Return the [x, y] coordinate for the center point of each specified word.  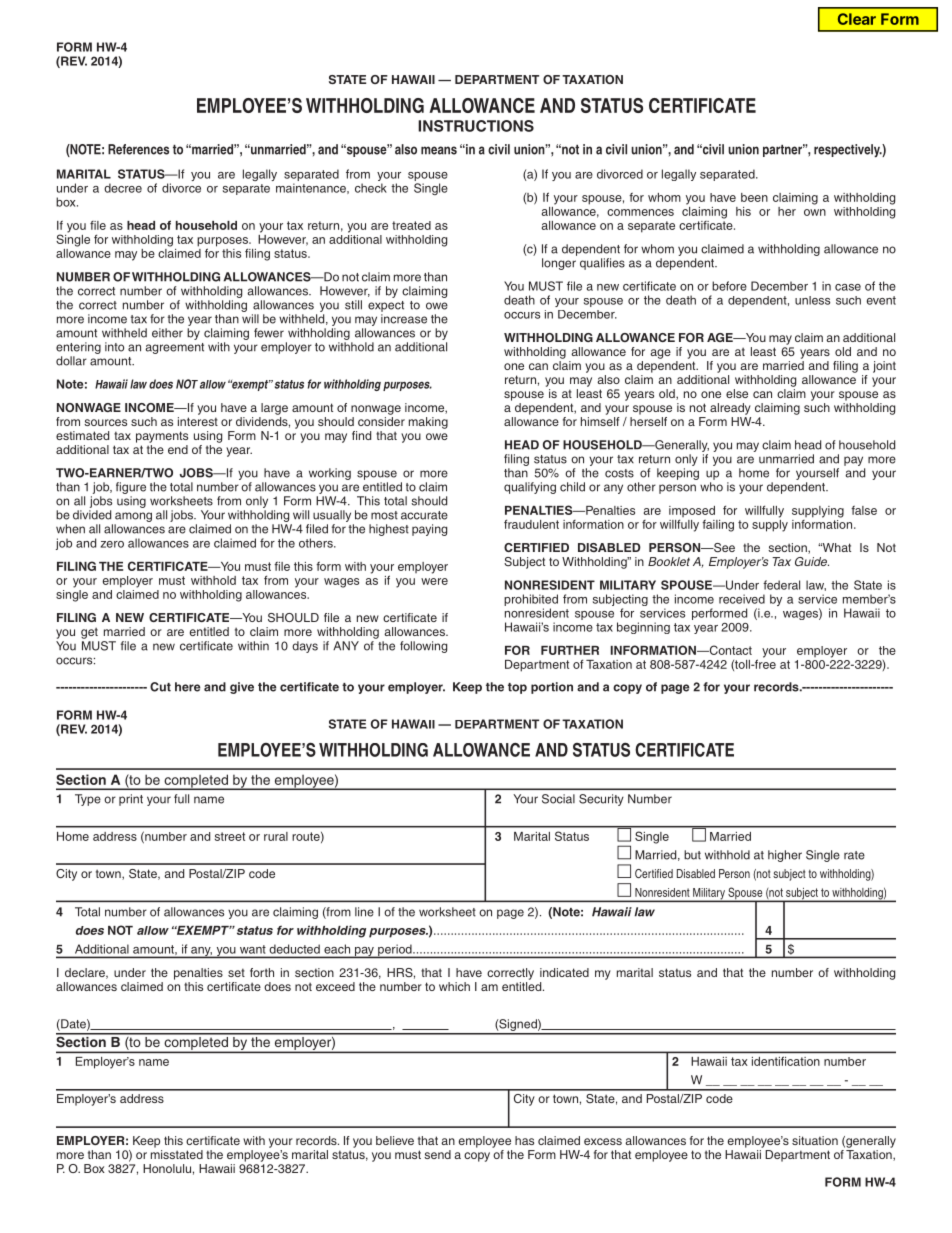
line [364, 912]
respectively [848, 151]
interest [198, 421]
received [742, 599]
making [428, 423]
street [230, 836]
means [439, 150]
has [524, 1140]
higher [785, 856]
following [423, 647]
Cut [160, 687]
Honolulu [167, 1168]
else [737, 393]
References [138, 149]
